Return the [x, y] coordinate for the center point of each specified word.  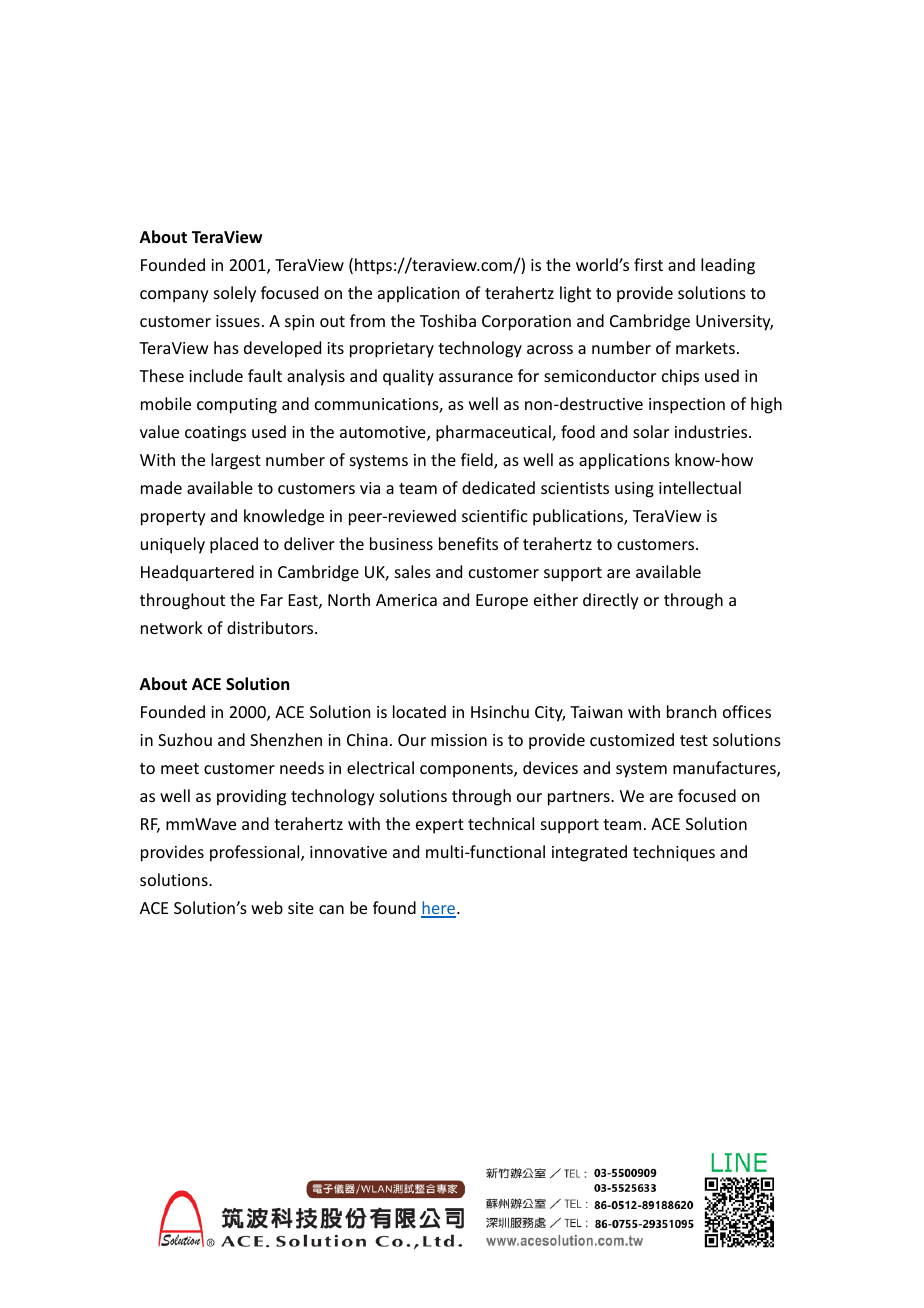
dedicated [498, 487]
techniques [674, 853]
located [419, 711]
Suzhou [185, 739]
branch [691, 711]
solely [235, 294]
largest [236, 461]
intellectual [700, 487]
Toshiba [448, 320]
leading [728, 266]
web [267, 907]
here [439, 909]
